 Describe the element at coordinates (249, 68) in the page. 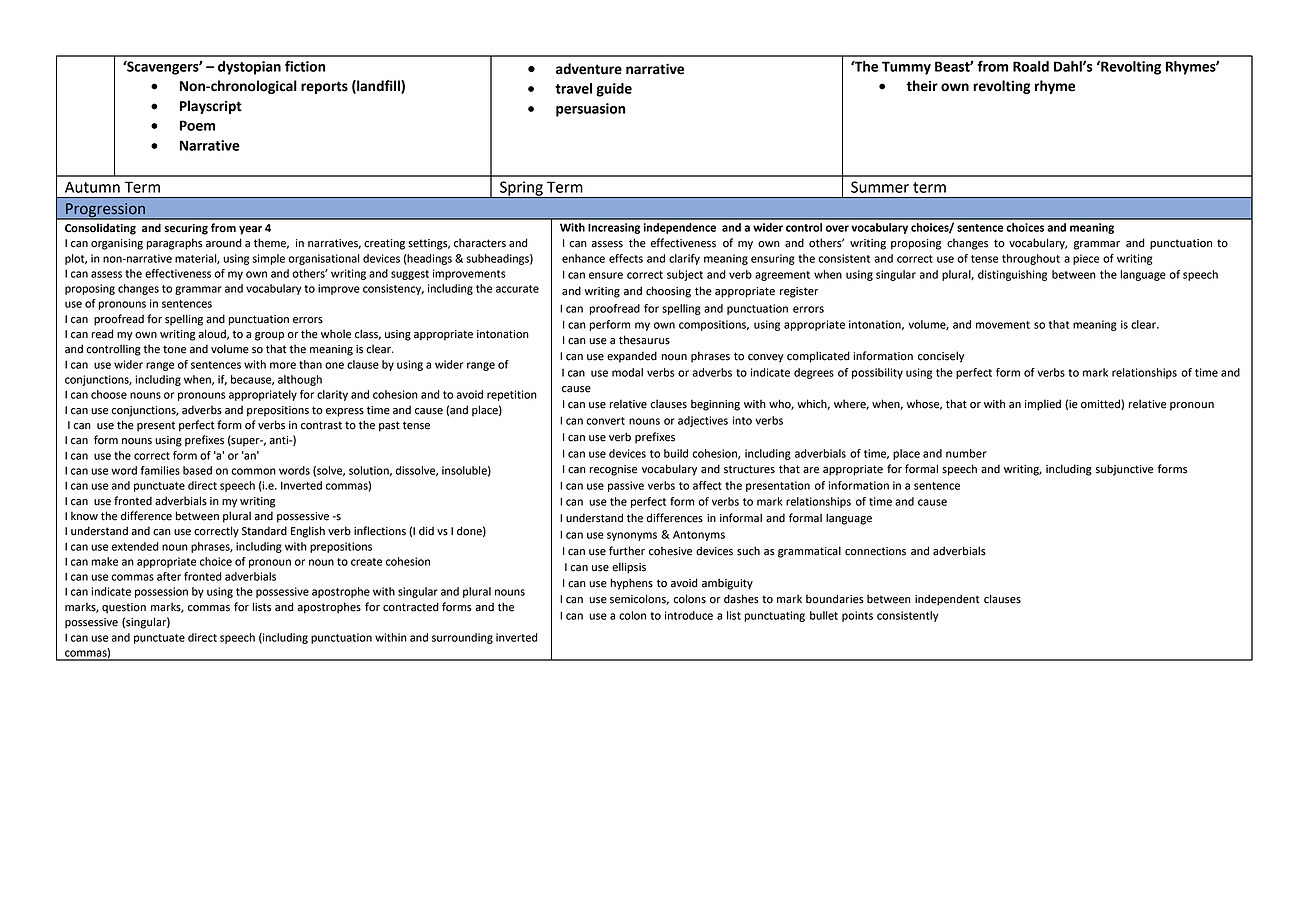

I see `dystopian` at that location.
